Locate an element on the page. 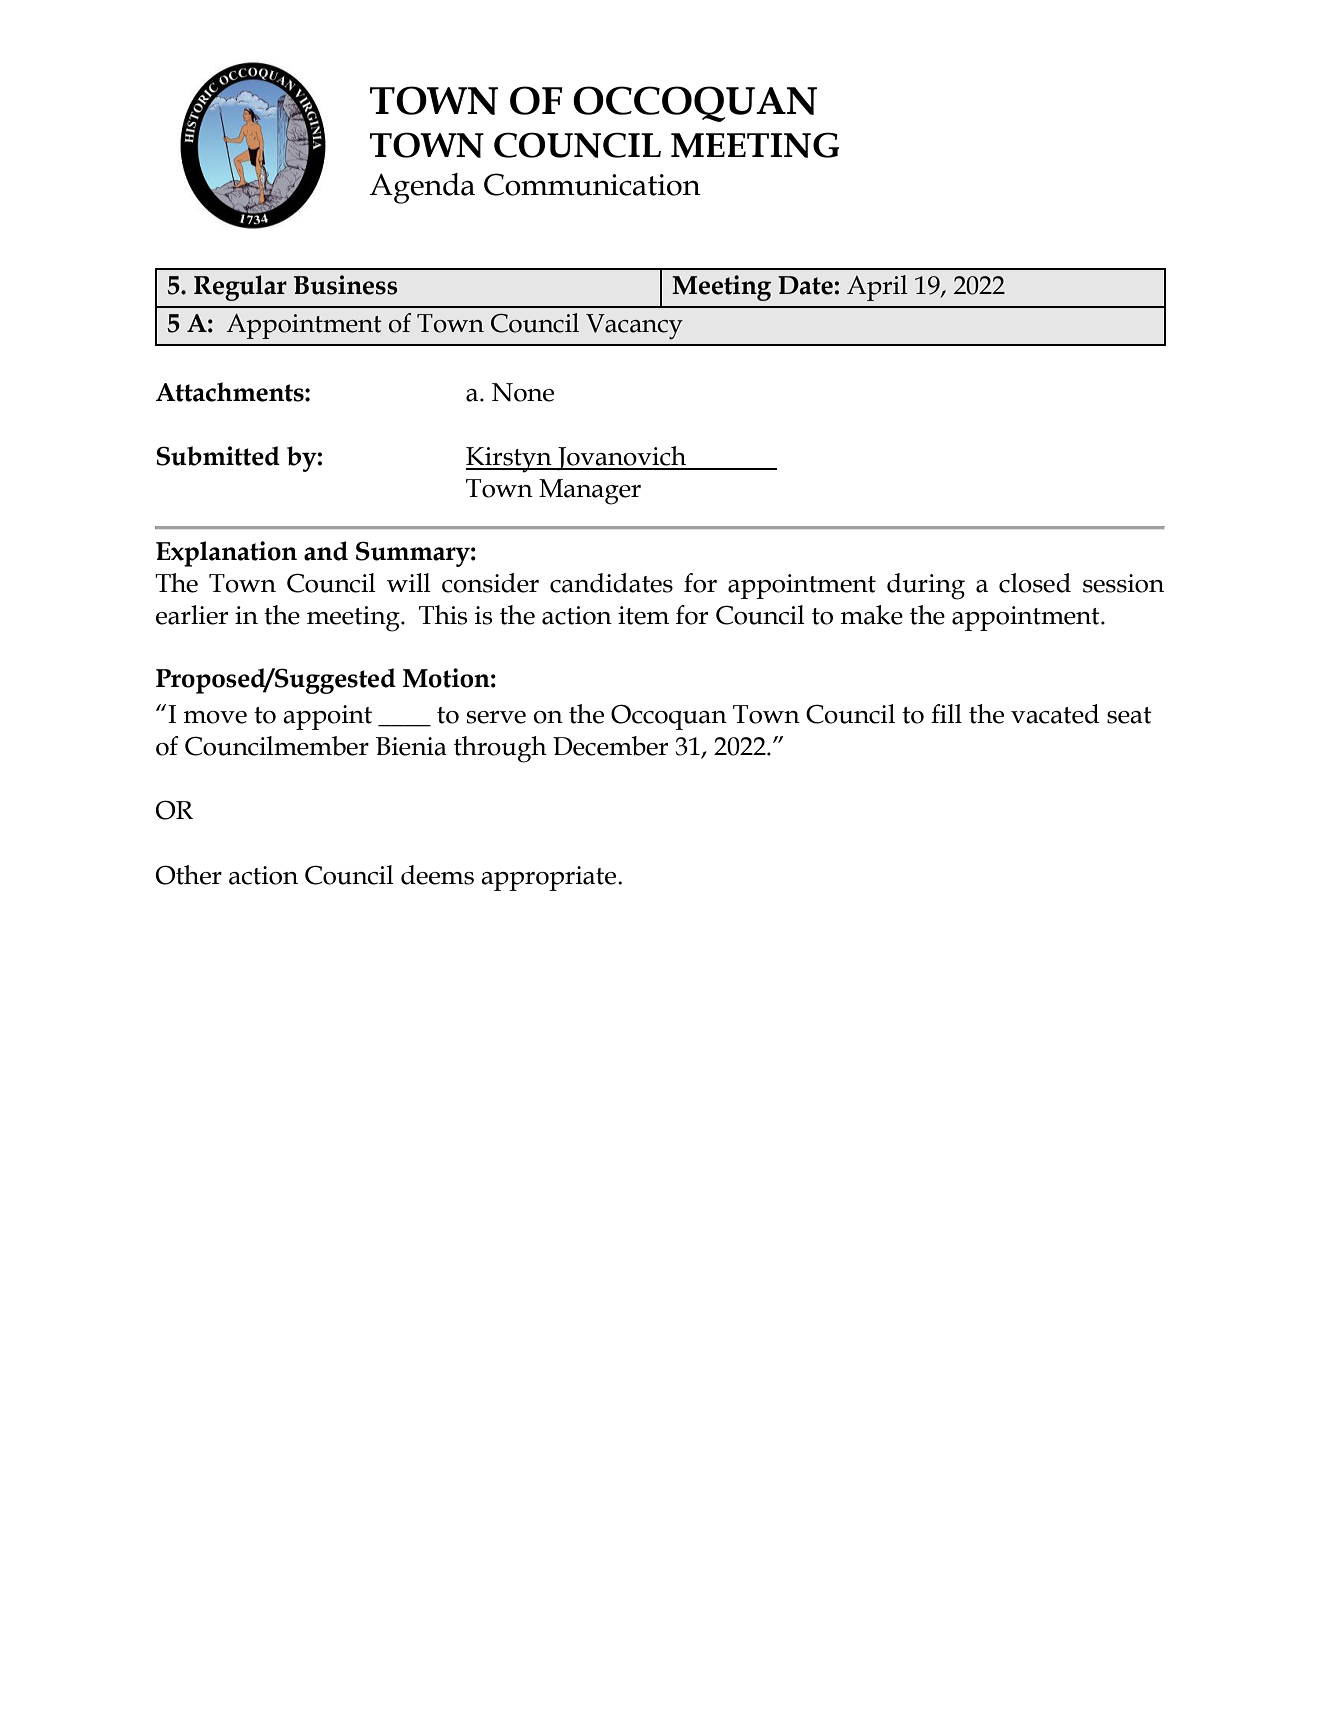 The image size is (1320, 1709). Other is located at coordinates (189, 875).
